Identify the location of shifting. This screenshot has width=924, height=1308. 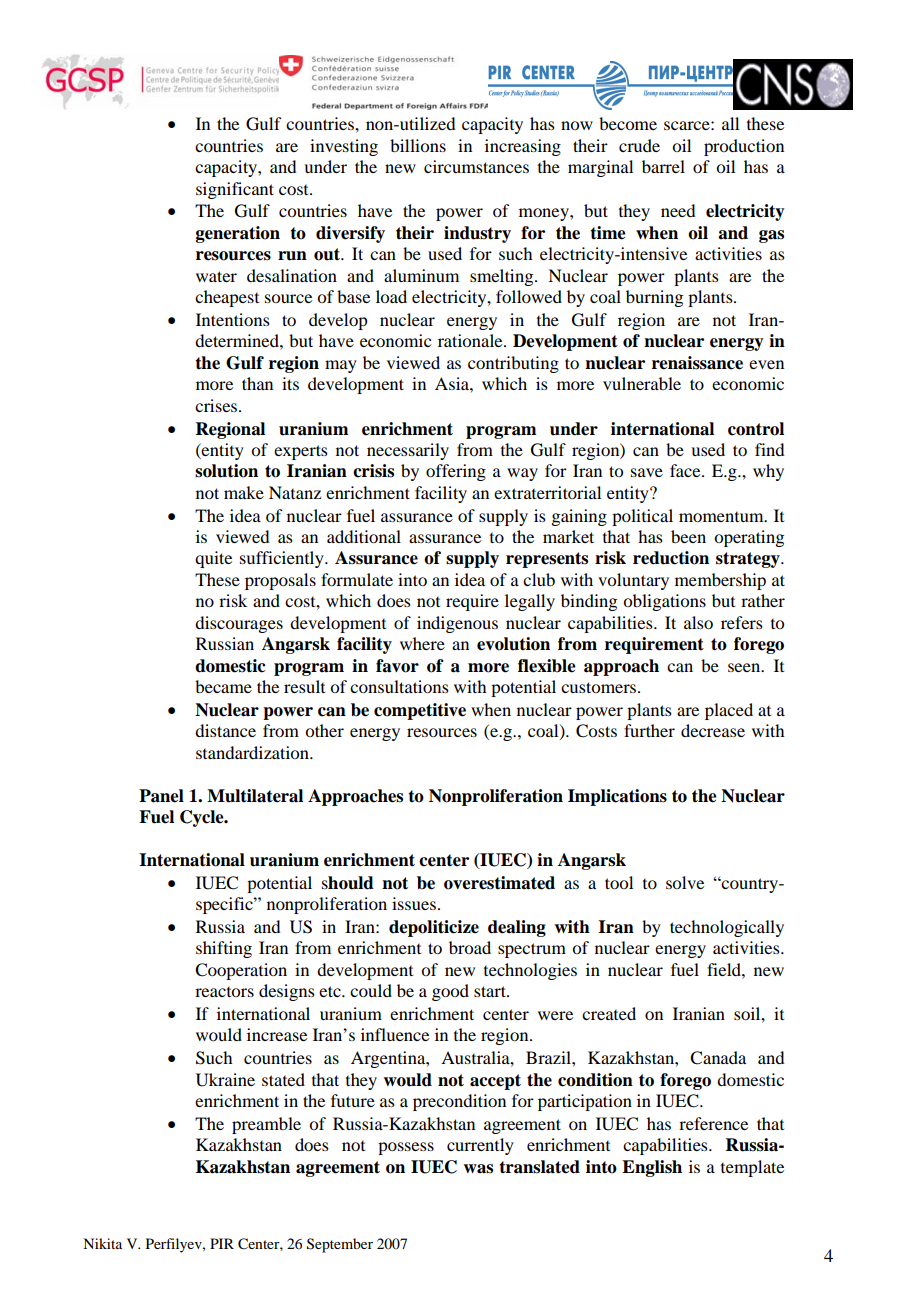
(224, 949).
